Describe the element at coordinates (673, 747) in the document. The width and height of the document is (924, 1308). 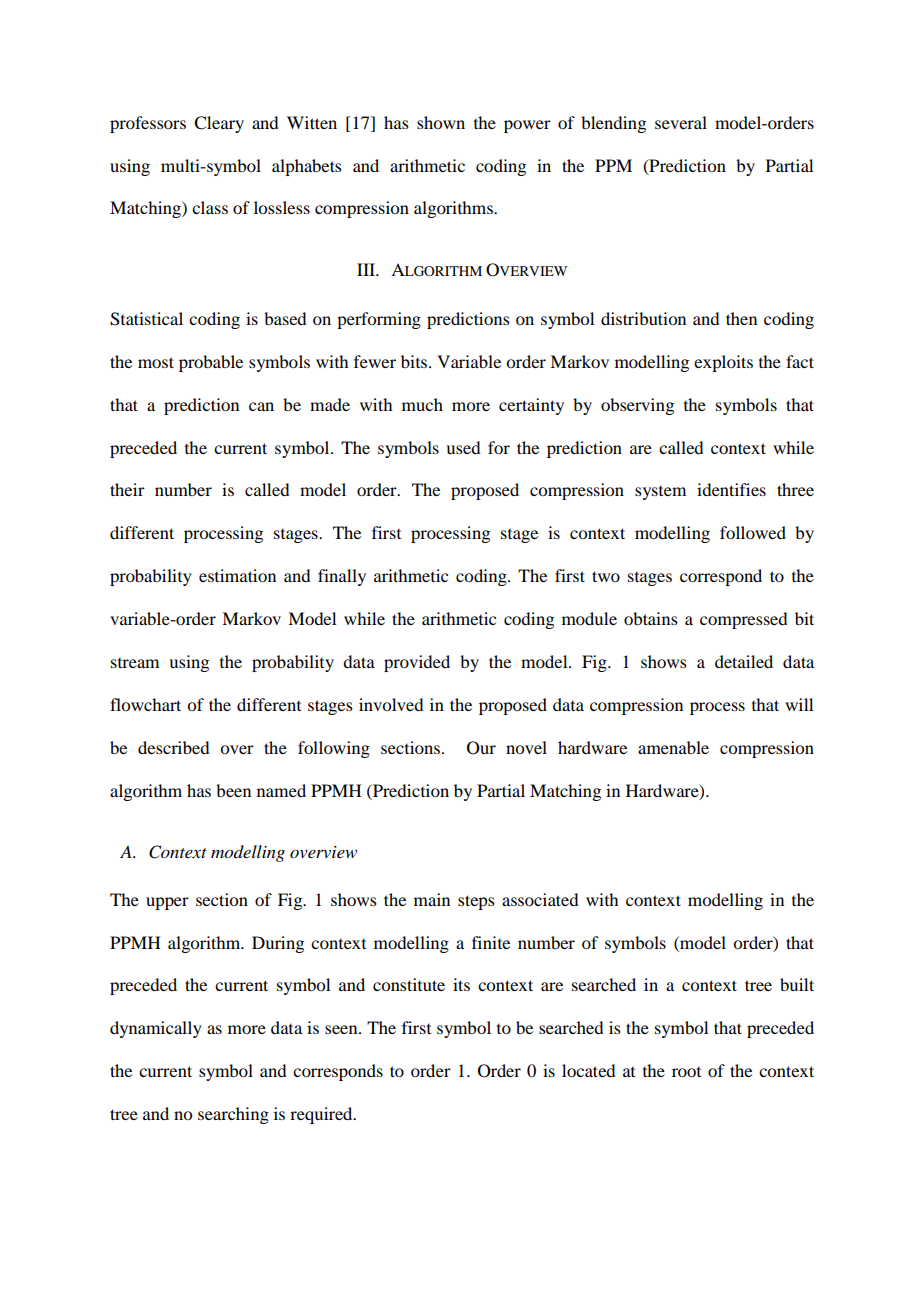
I see `amenable` at that location.
